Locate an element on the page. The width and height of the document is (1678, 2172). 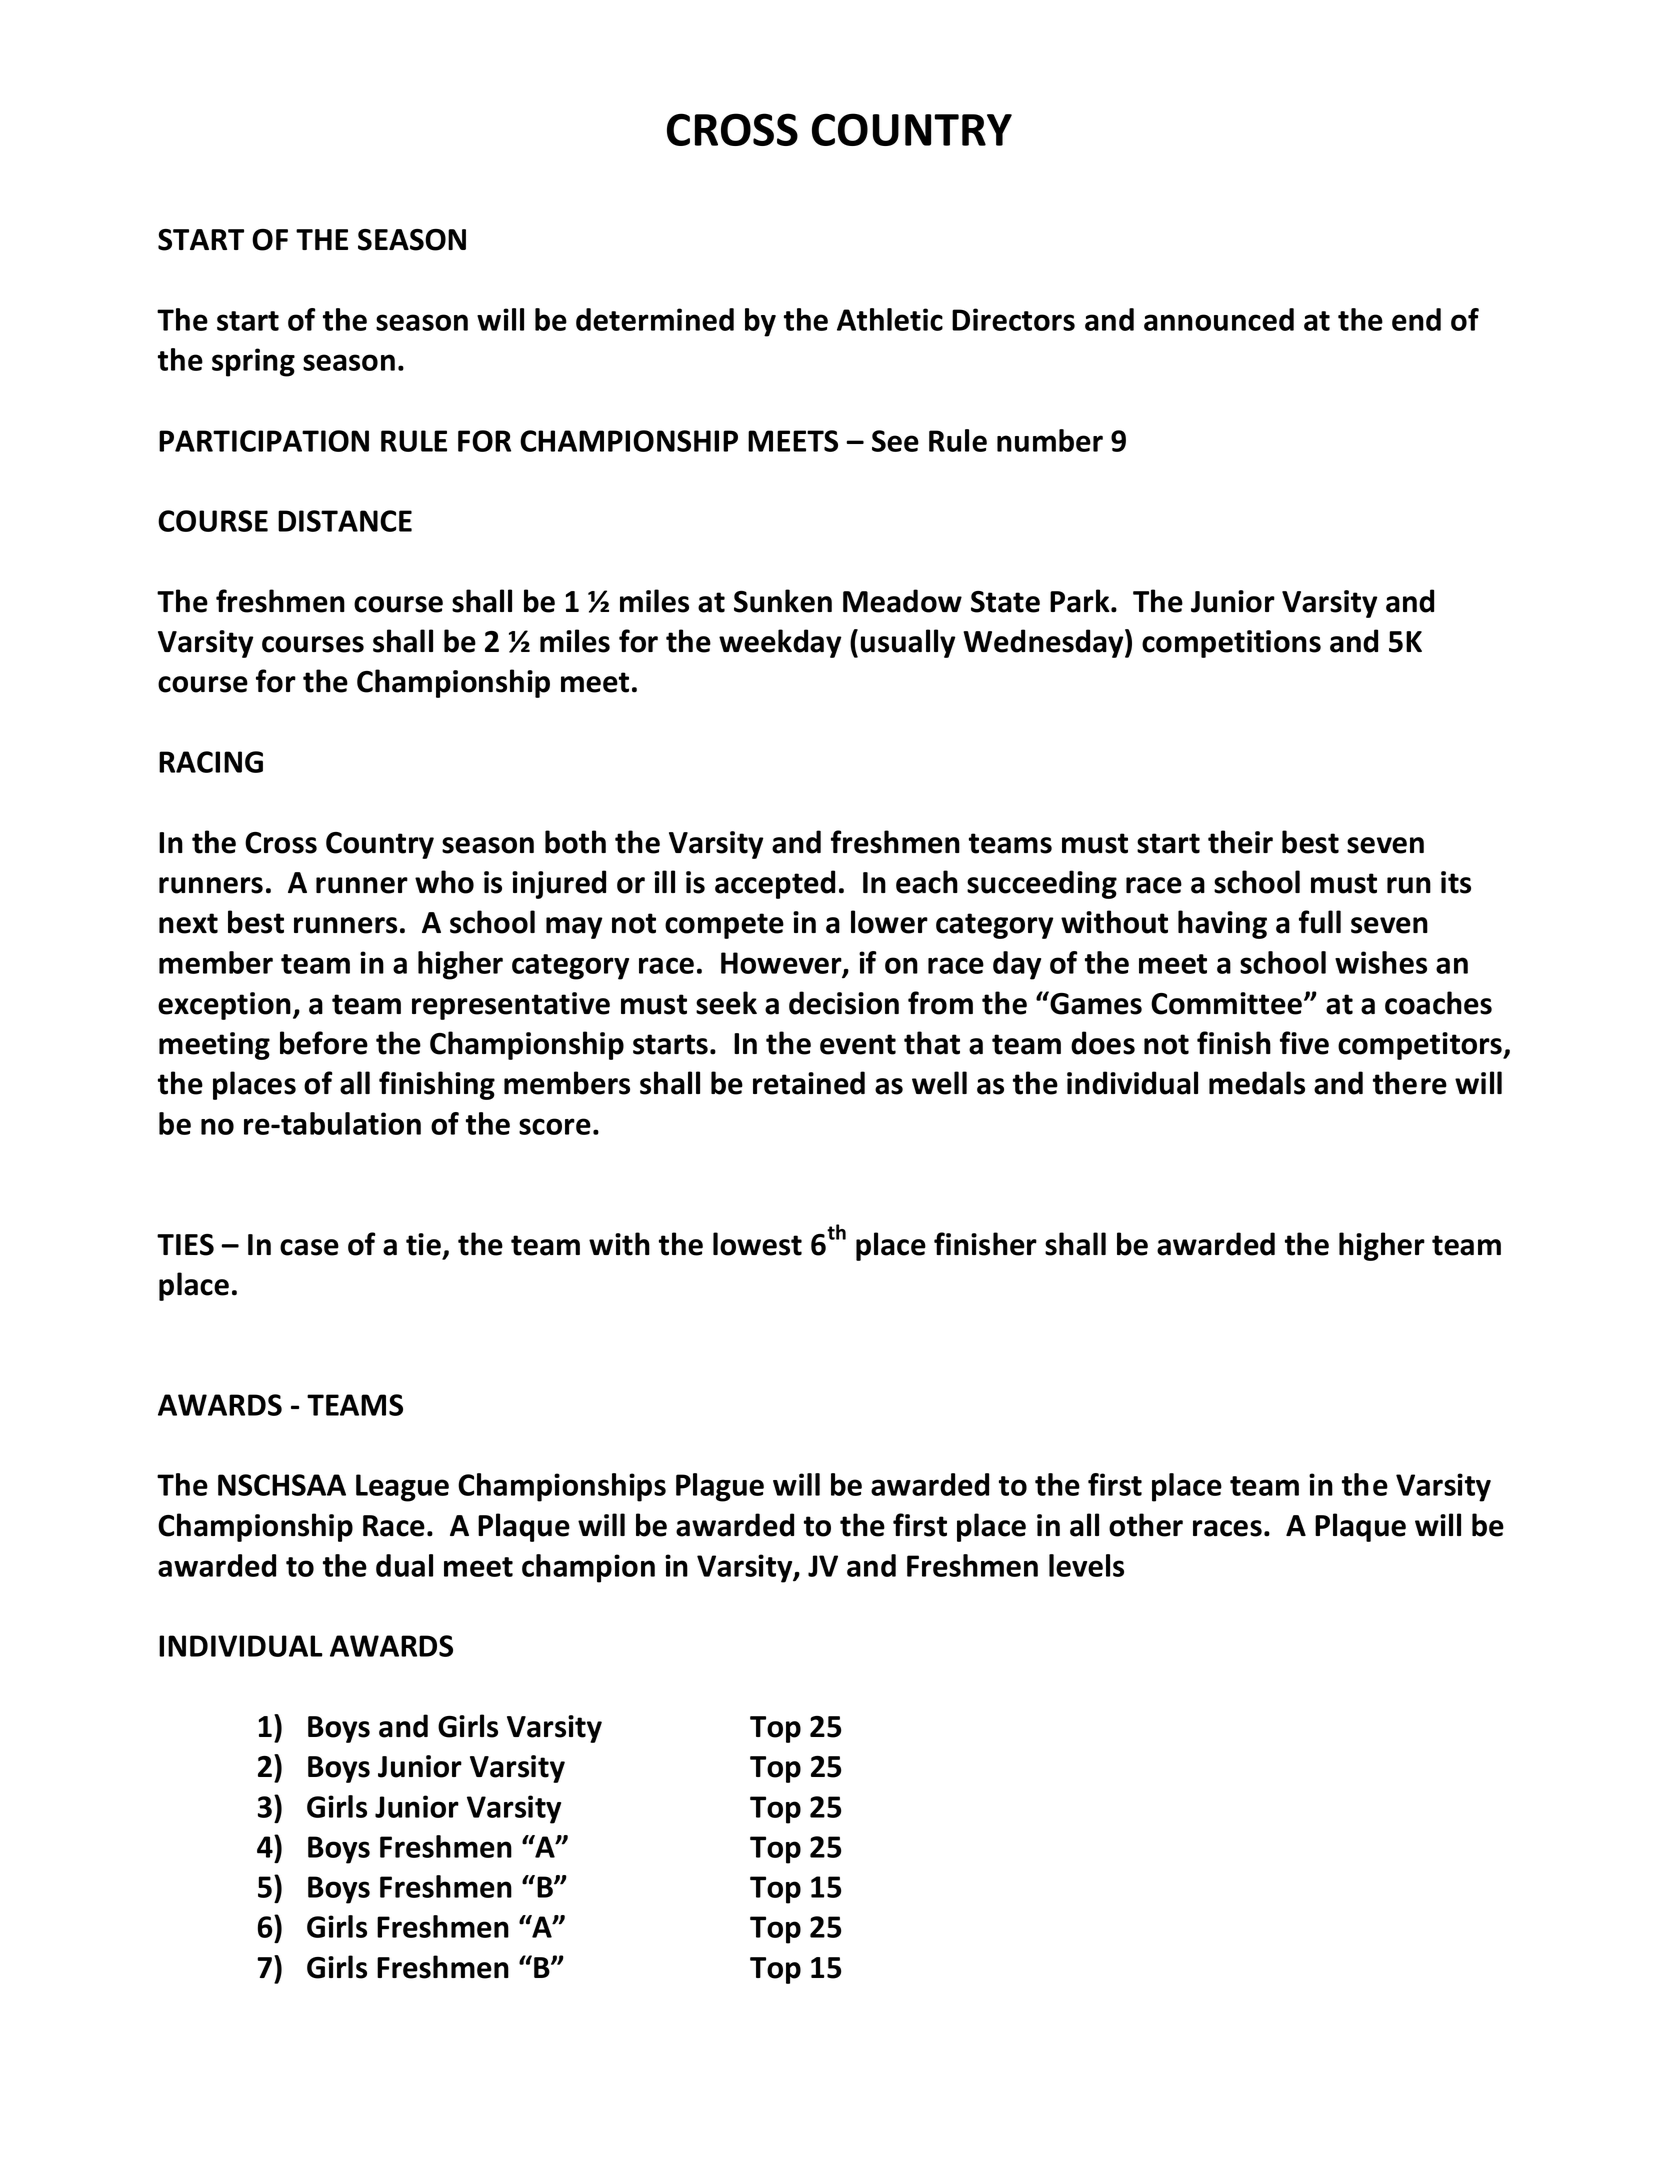
competitions is located at coordinates (1231, 644).
